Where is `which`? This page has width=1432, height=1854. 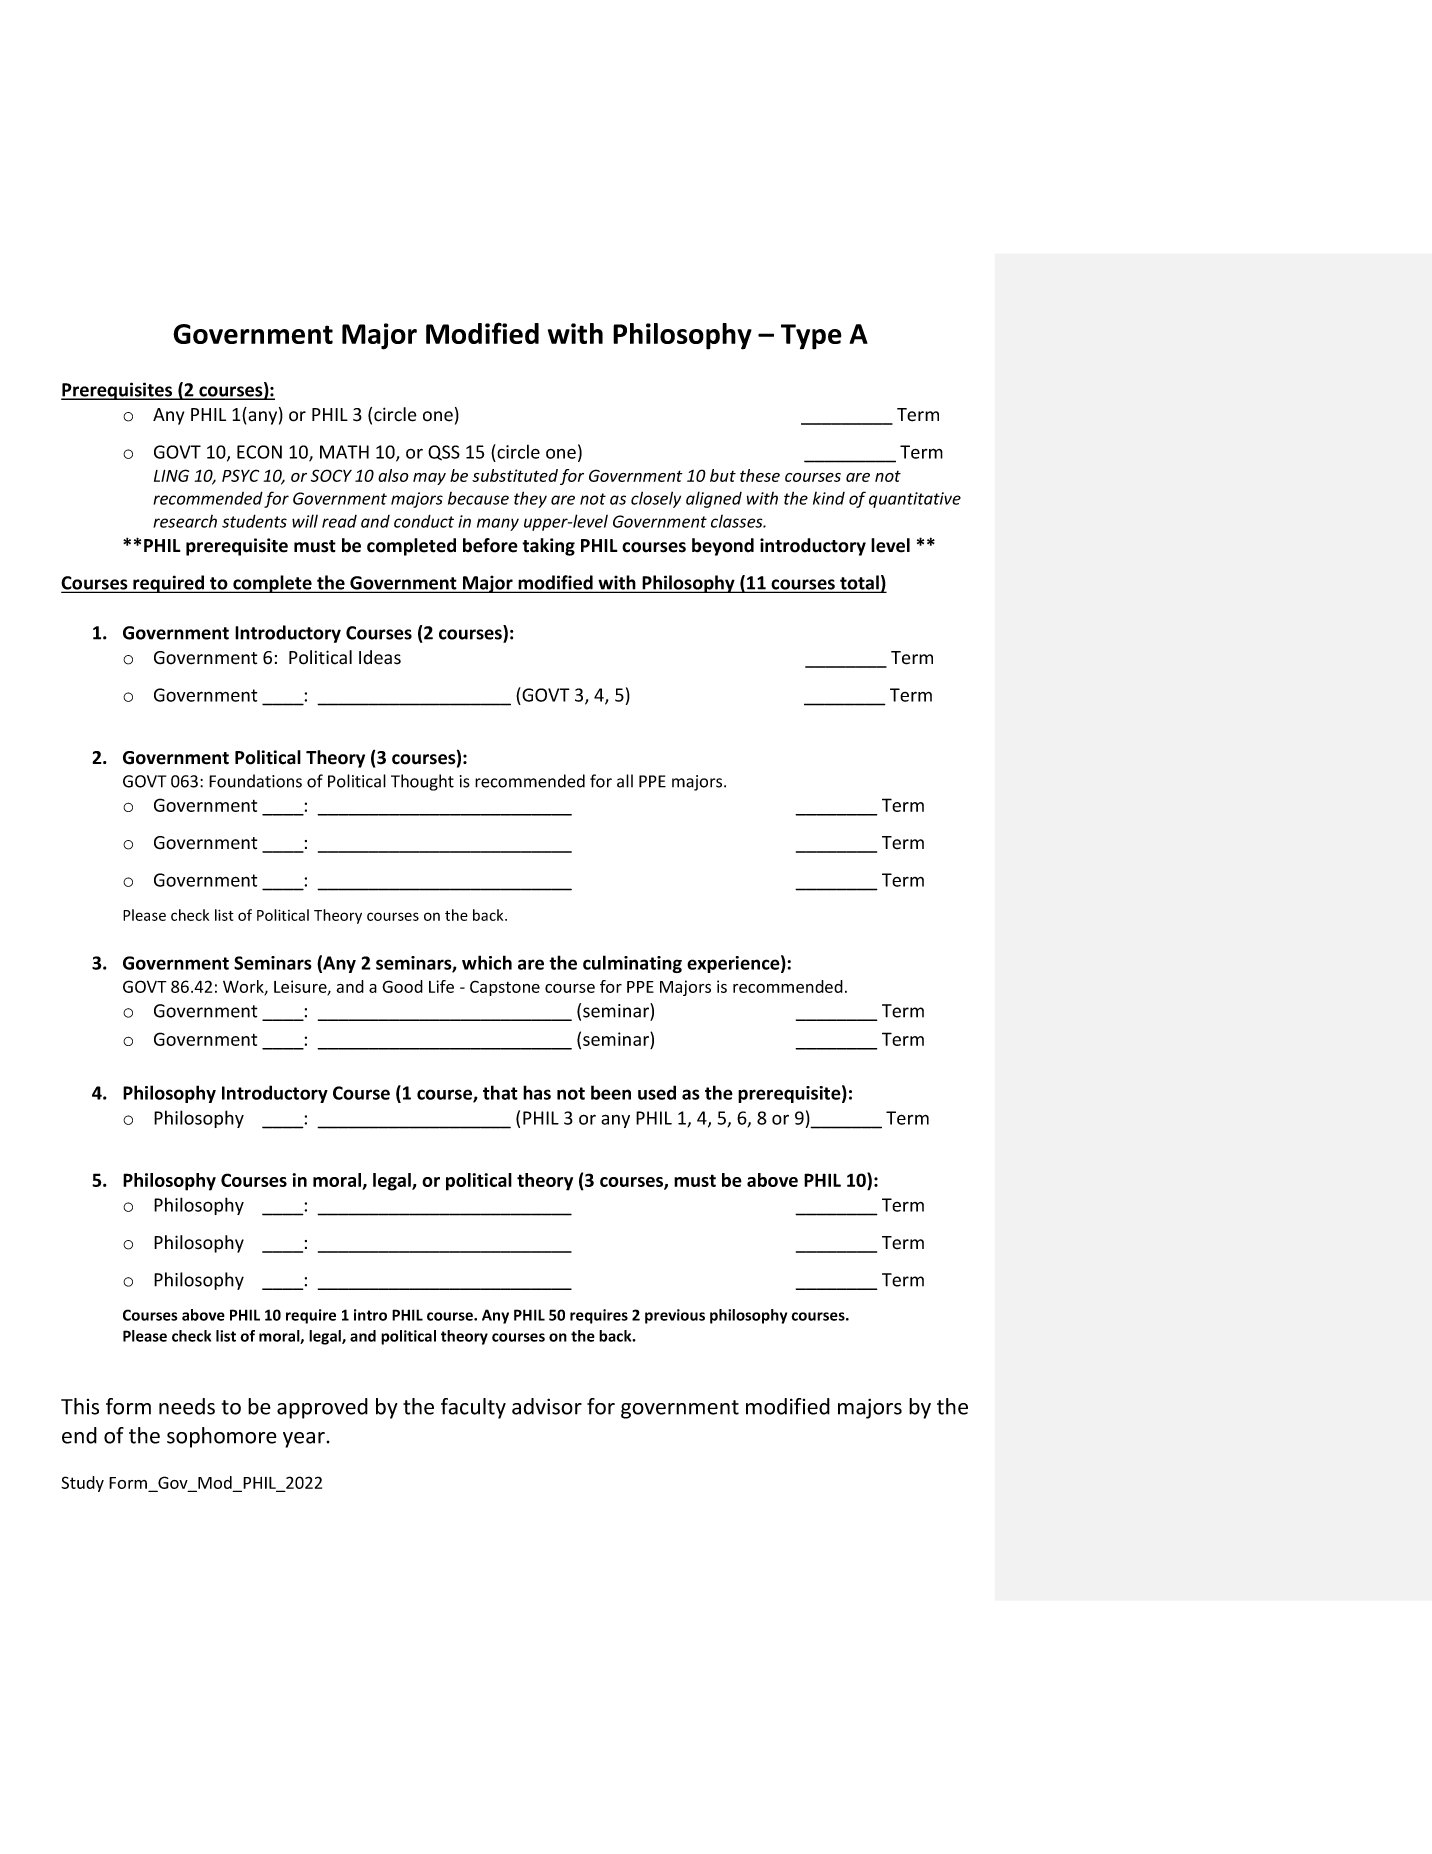 which is located at coordinates (487, 962).
